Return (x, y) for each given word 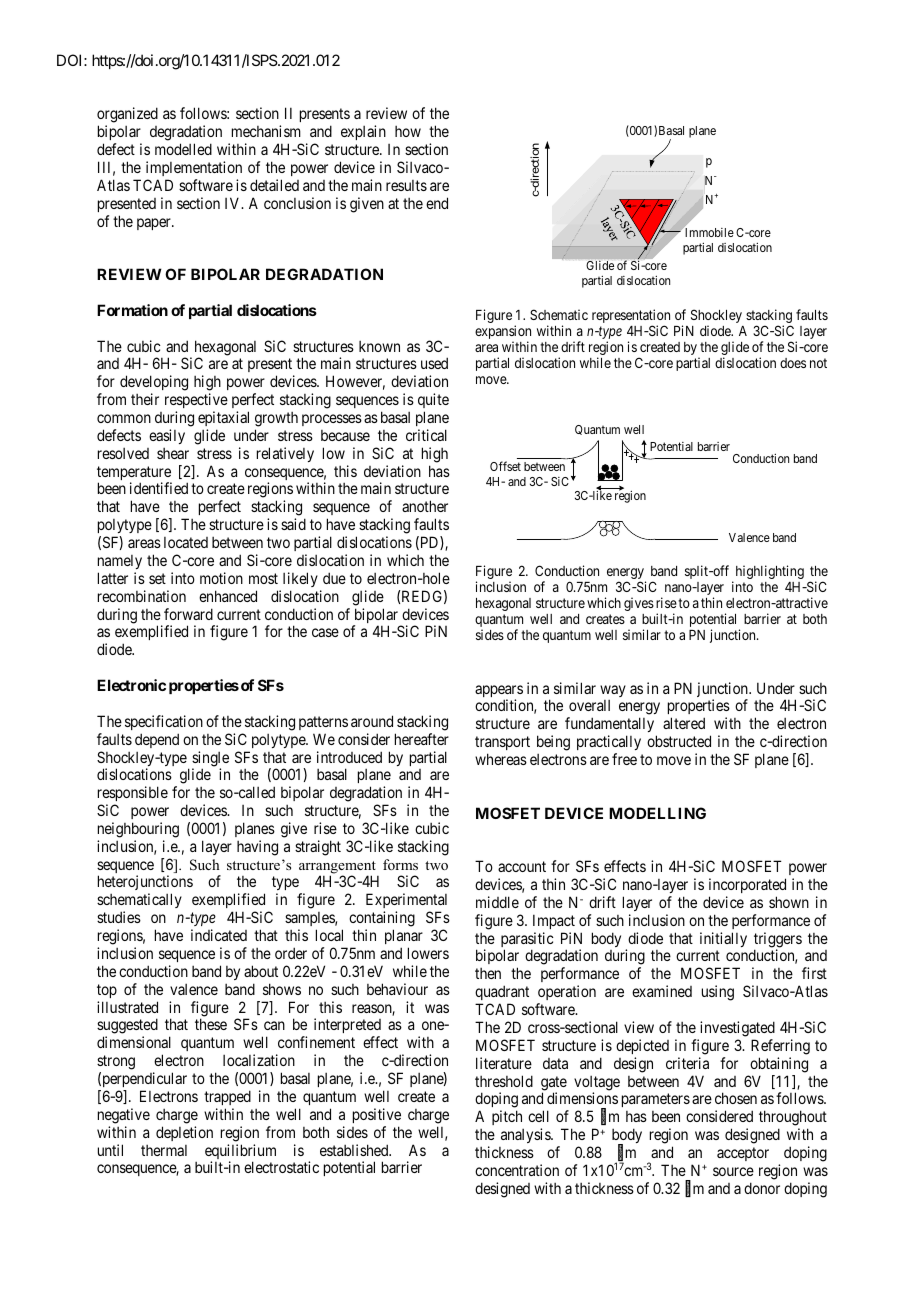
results (406, 185)
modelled (183, 149)
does (793, 363)
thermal (164, 1150)
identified (159, 488)
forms (400, 864)
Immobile (708, 232)
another (425, 506)
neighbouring (138, 830)
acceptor (743, 1154)
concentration (517, 1170)
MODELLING (657, 813)
